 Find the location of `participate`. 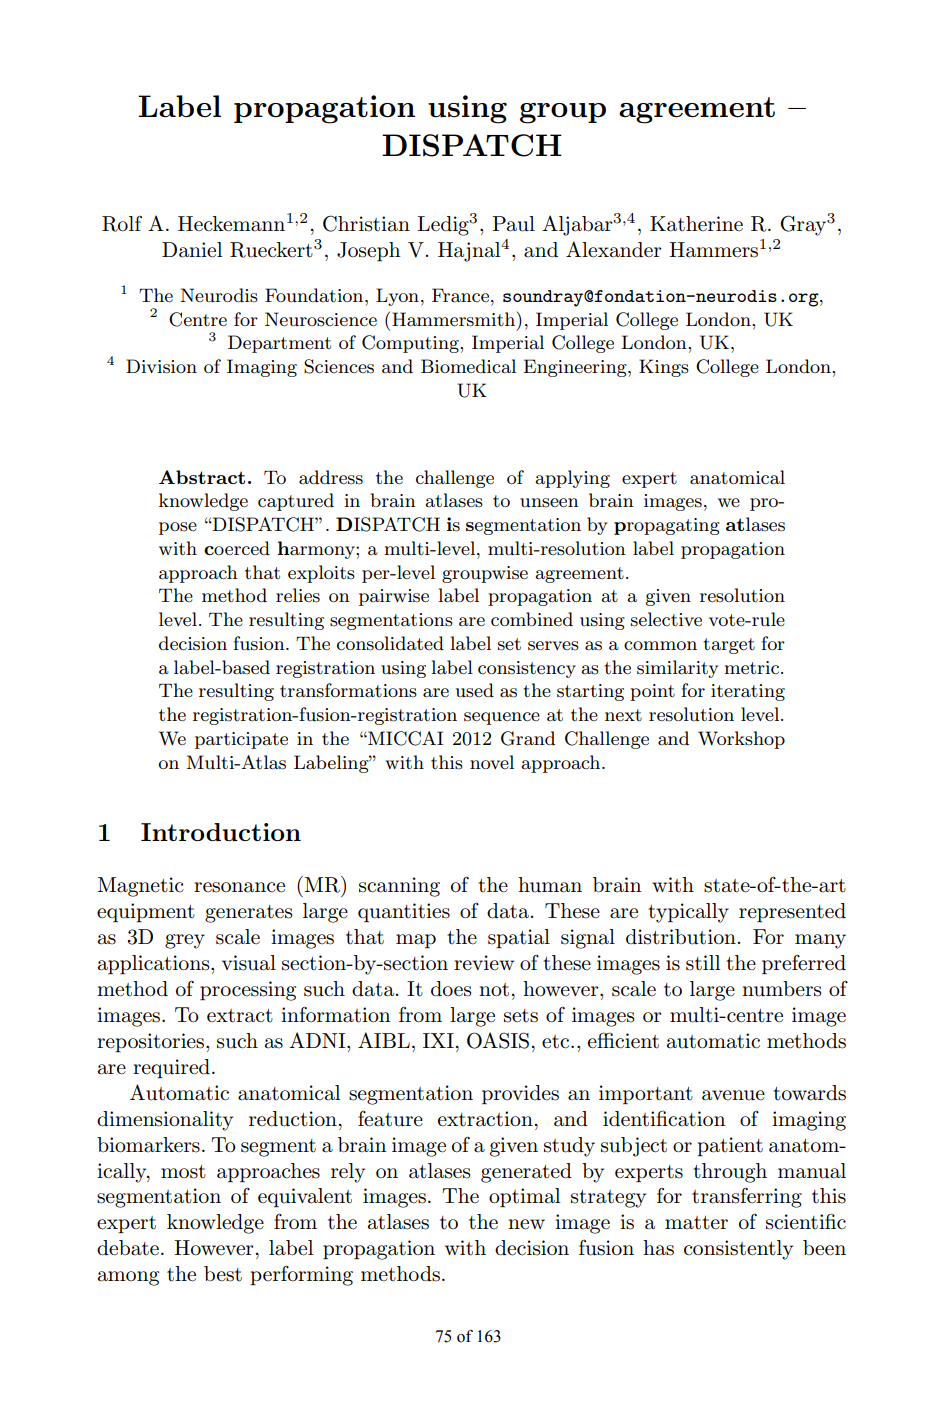

participate is located at coordinates (241, 740).
